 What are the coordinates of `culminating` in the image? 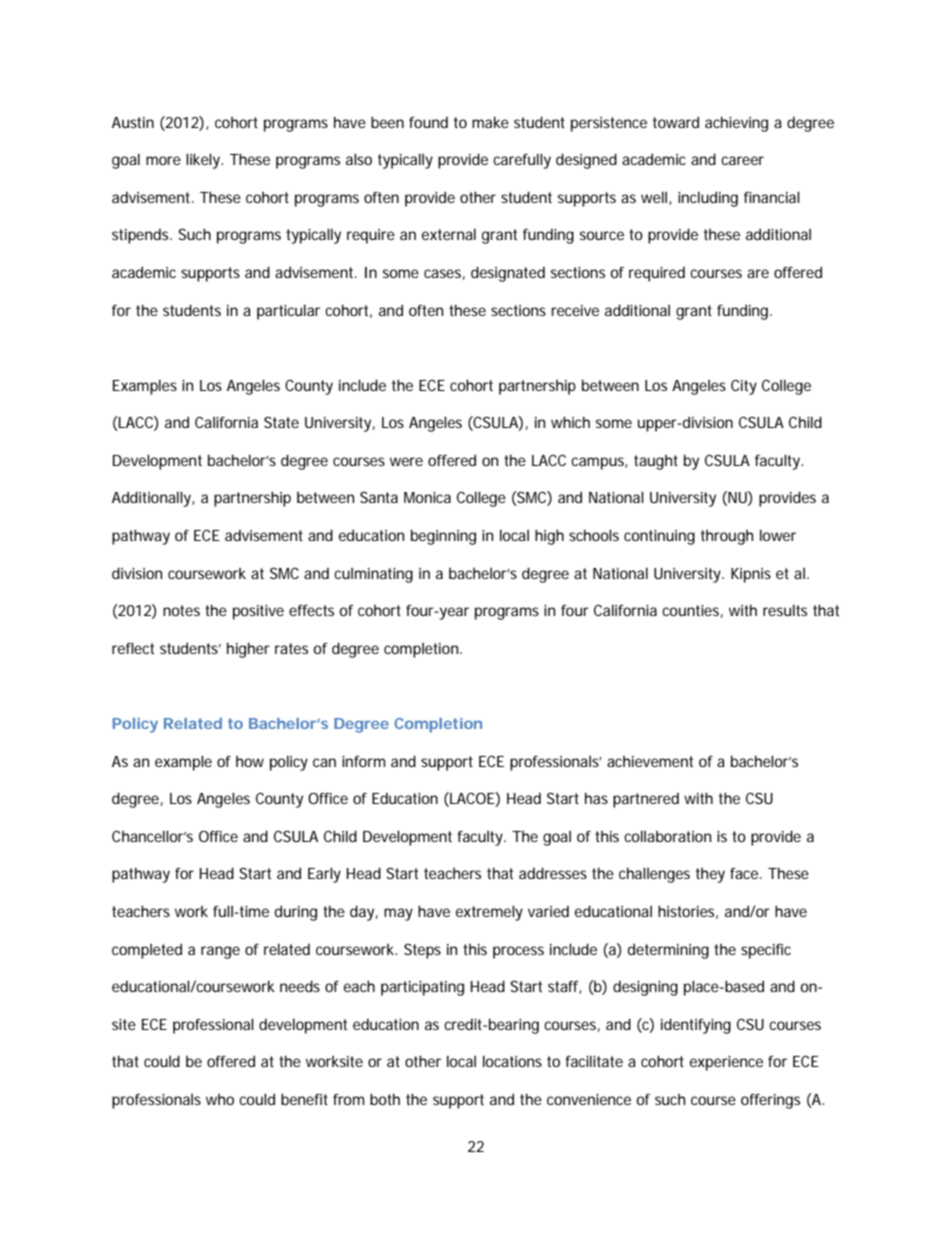 It's located at (373, 575).
